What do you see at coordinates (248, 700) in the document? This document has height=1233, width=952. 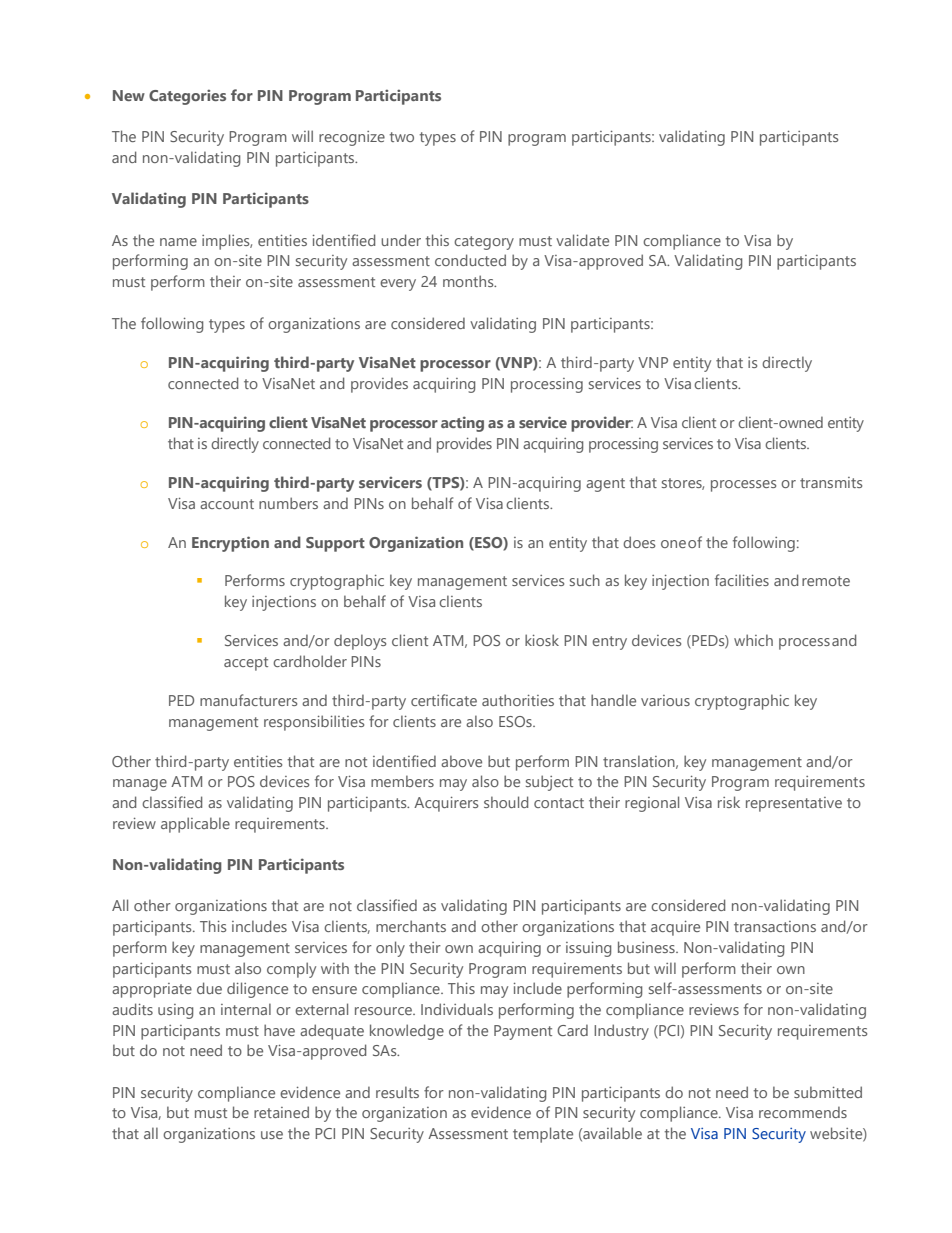 I see `manufacturers` at bounding box center [248, 700].
